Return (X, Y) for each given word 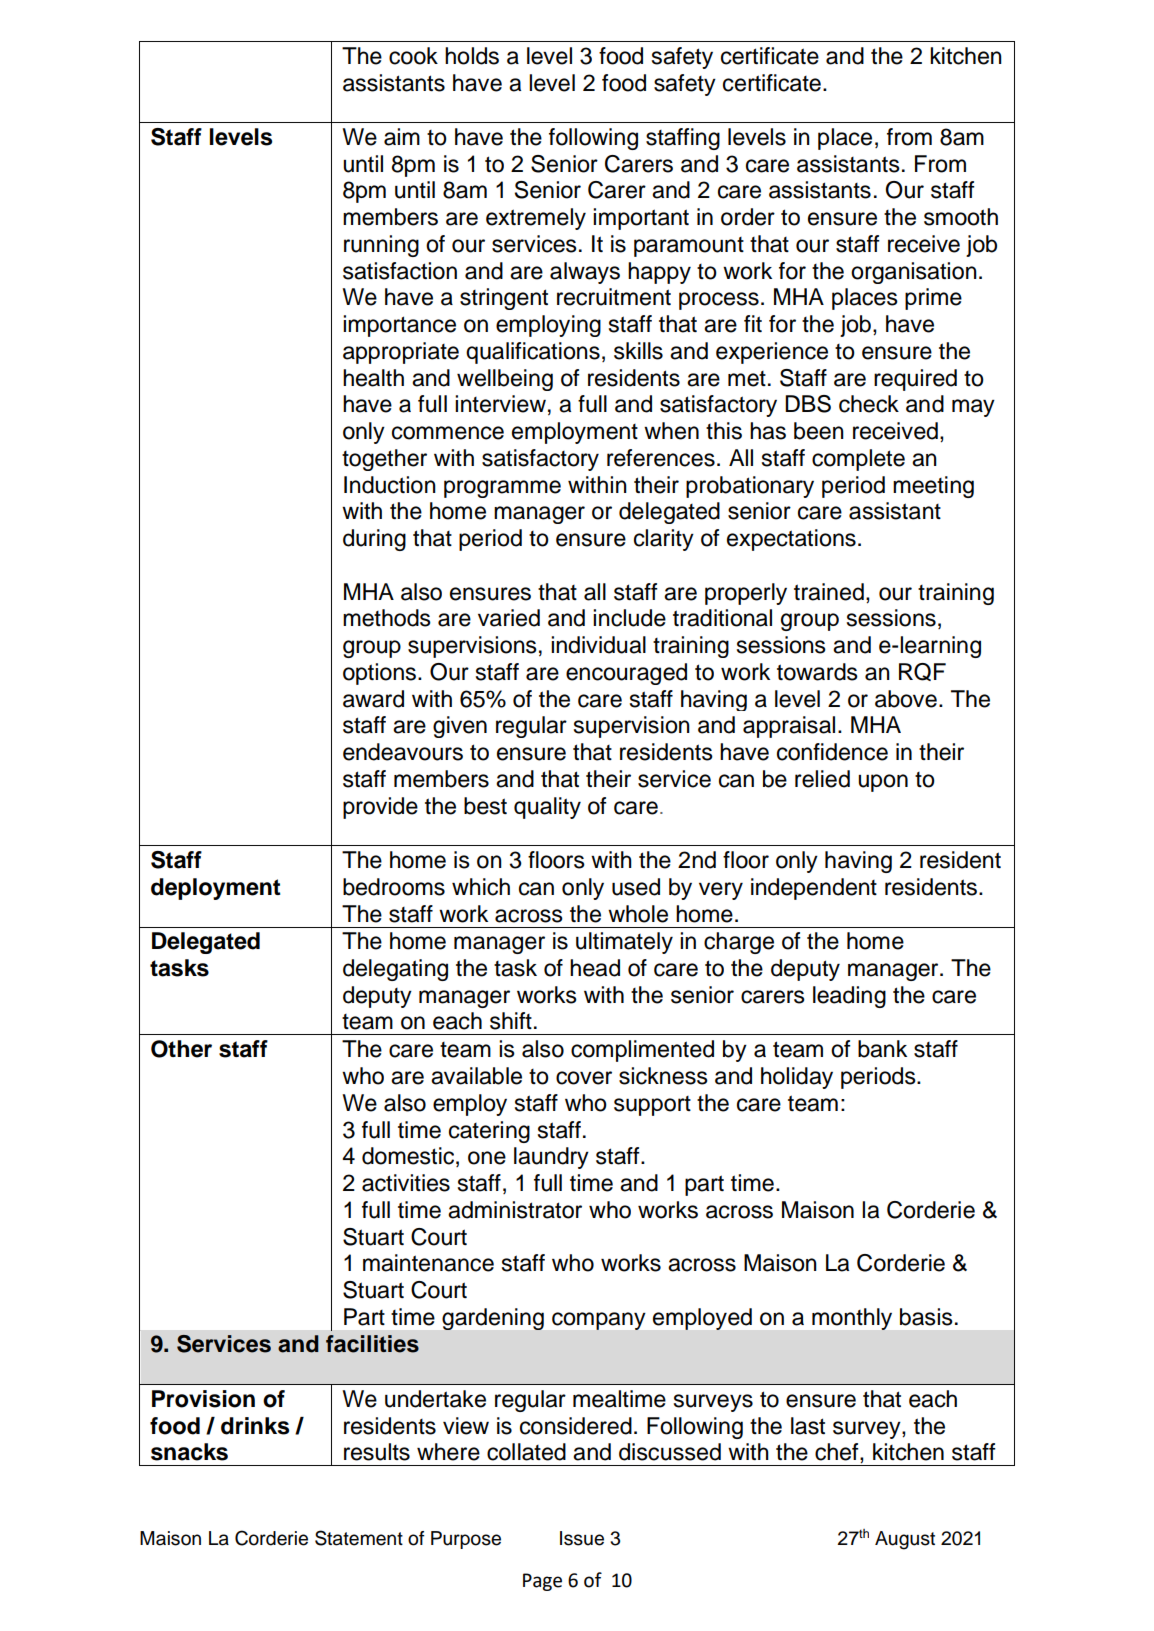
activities (406, 1183)
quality (547, 808)
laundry (551, 1158)
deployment (215, 889)
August (905, 1540)
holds (472, 56)
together (384, 460)
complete (858, 460)
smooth (961, 217)
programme (502, 489)
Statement (359, 1538)
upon (883, 783)
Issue (582, 1538)
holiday (797, 1078)
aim (402, 137)
